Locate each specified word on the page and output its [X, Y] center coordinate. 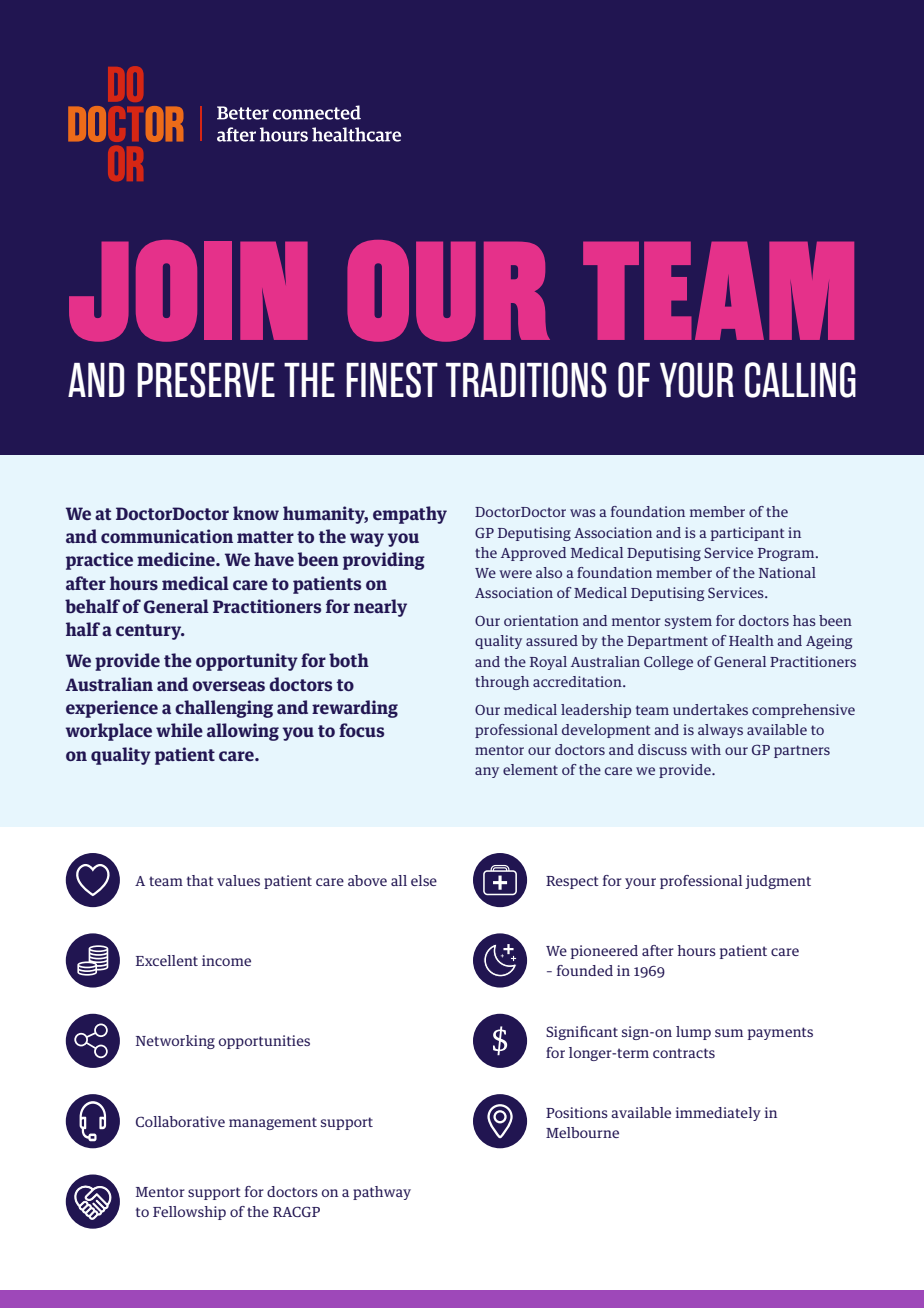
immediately [718, 1114]
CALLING [800, 380]
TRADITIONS [526, 380]
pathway [382, 1193]
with [706, 749]
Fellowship [189, 1213]
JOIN [188, 291]
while [179, 730]
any [487, 772]
